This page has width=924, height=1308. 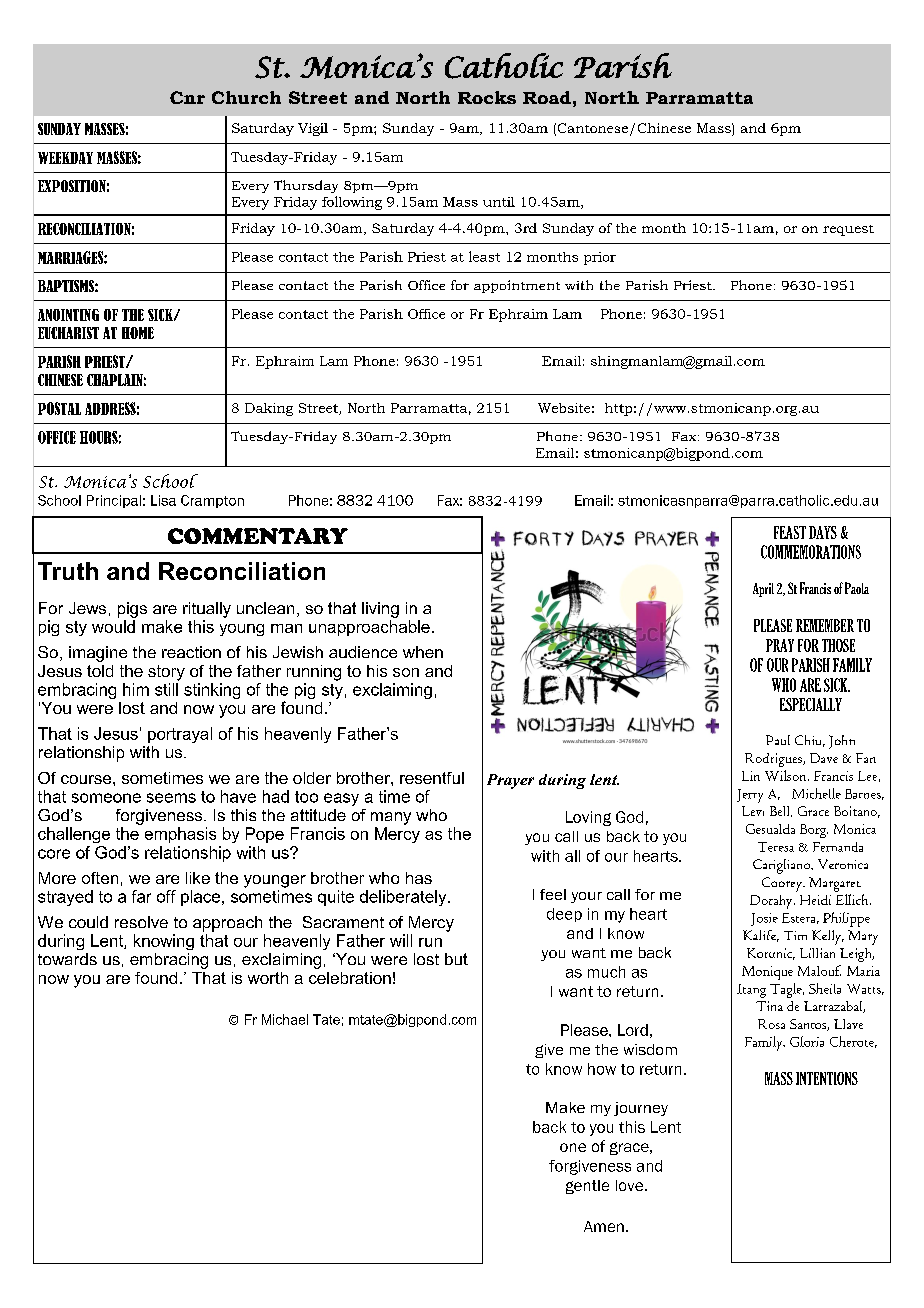 What do you see at coordinates (191, 652) in the page?
I see `reaction` at bounding box center [191, 652].
